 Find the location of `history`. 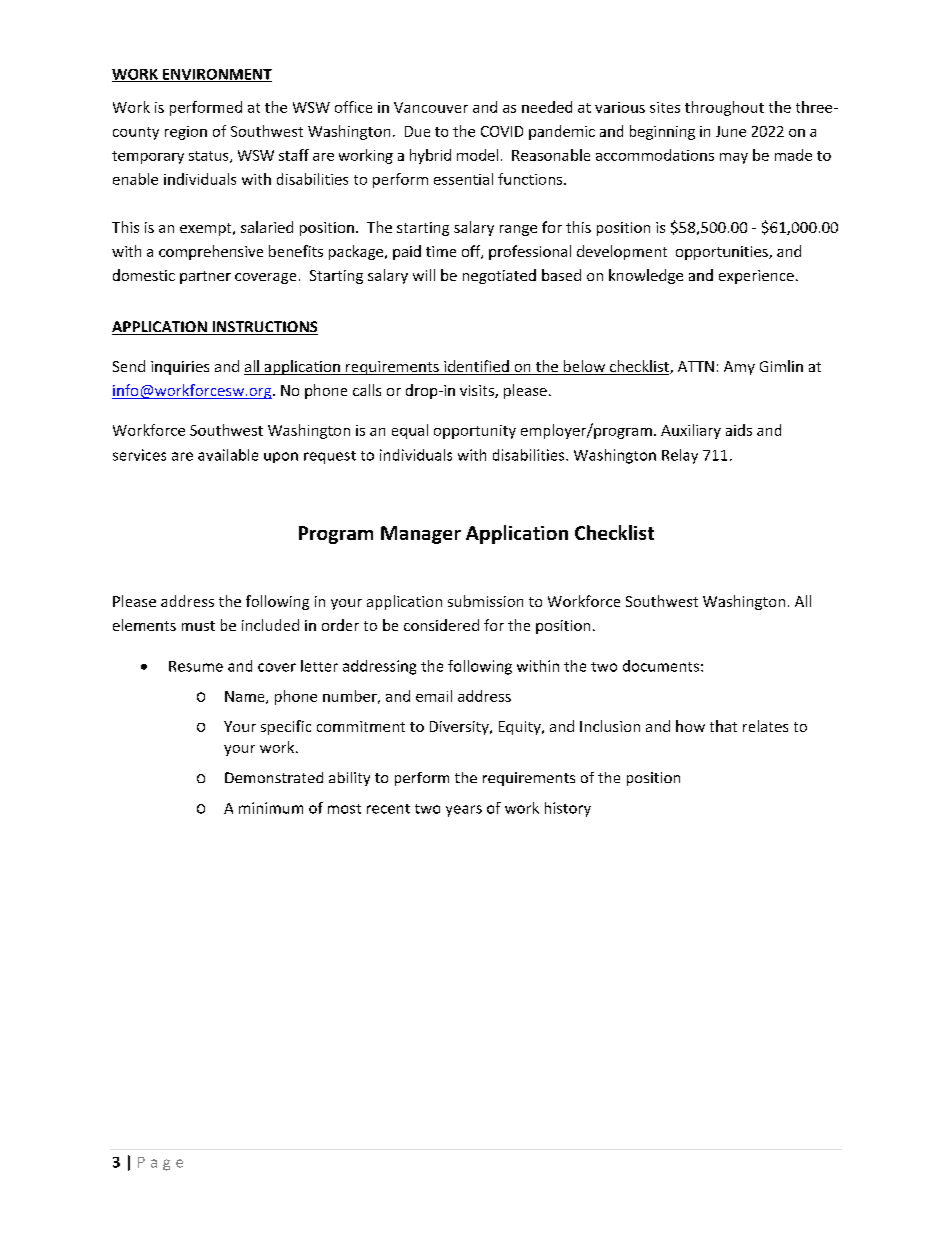

history is located at coordinates (568, 809).
